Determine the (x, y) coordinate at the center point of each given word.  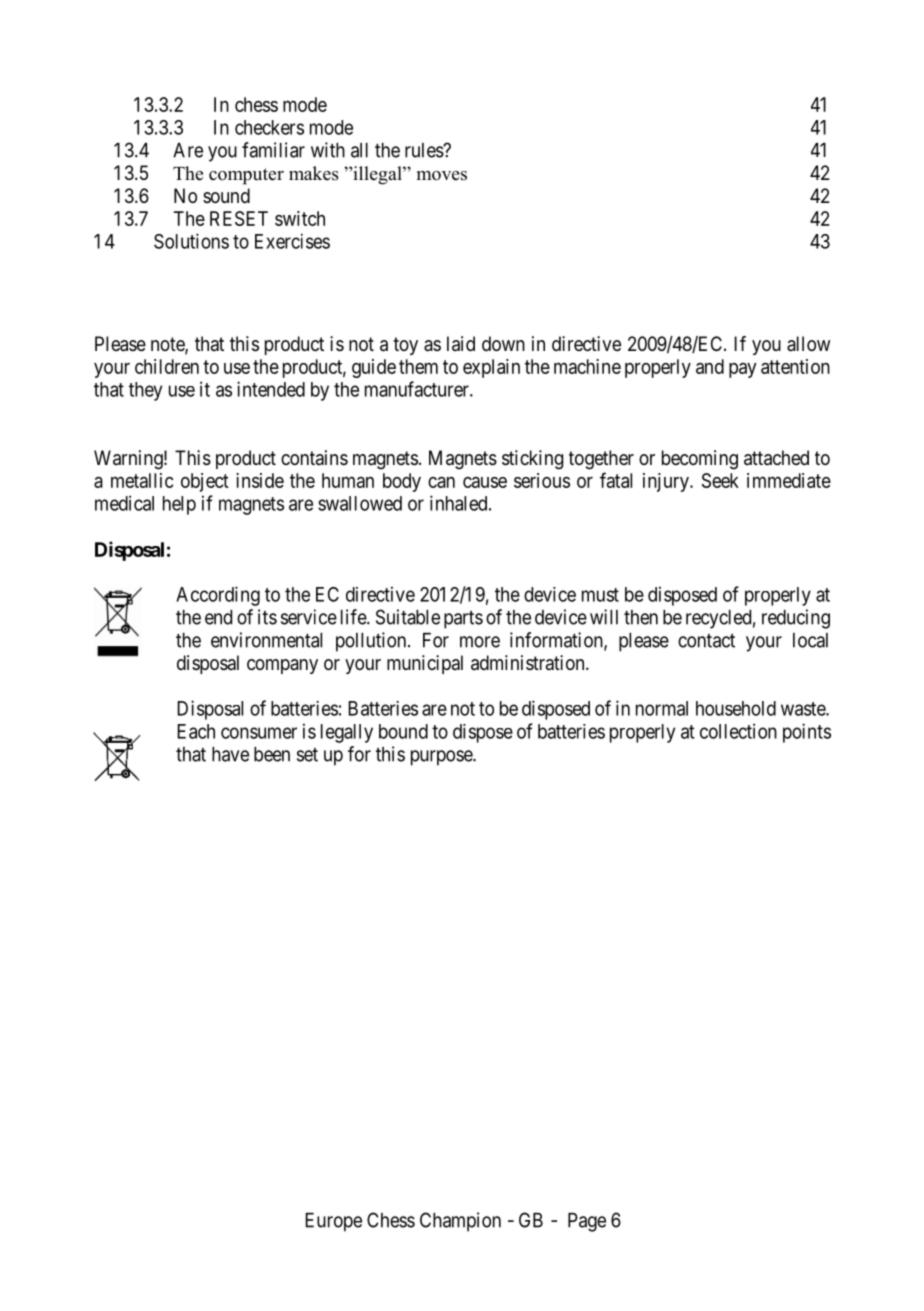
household (736, 708)
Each (196, 731)
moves (442, 176)
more (480, 642)
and (710, 366)
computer (246, 176)
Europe (333, 1222)
